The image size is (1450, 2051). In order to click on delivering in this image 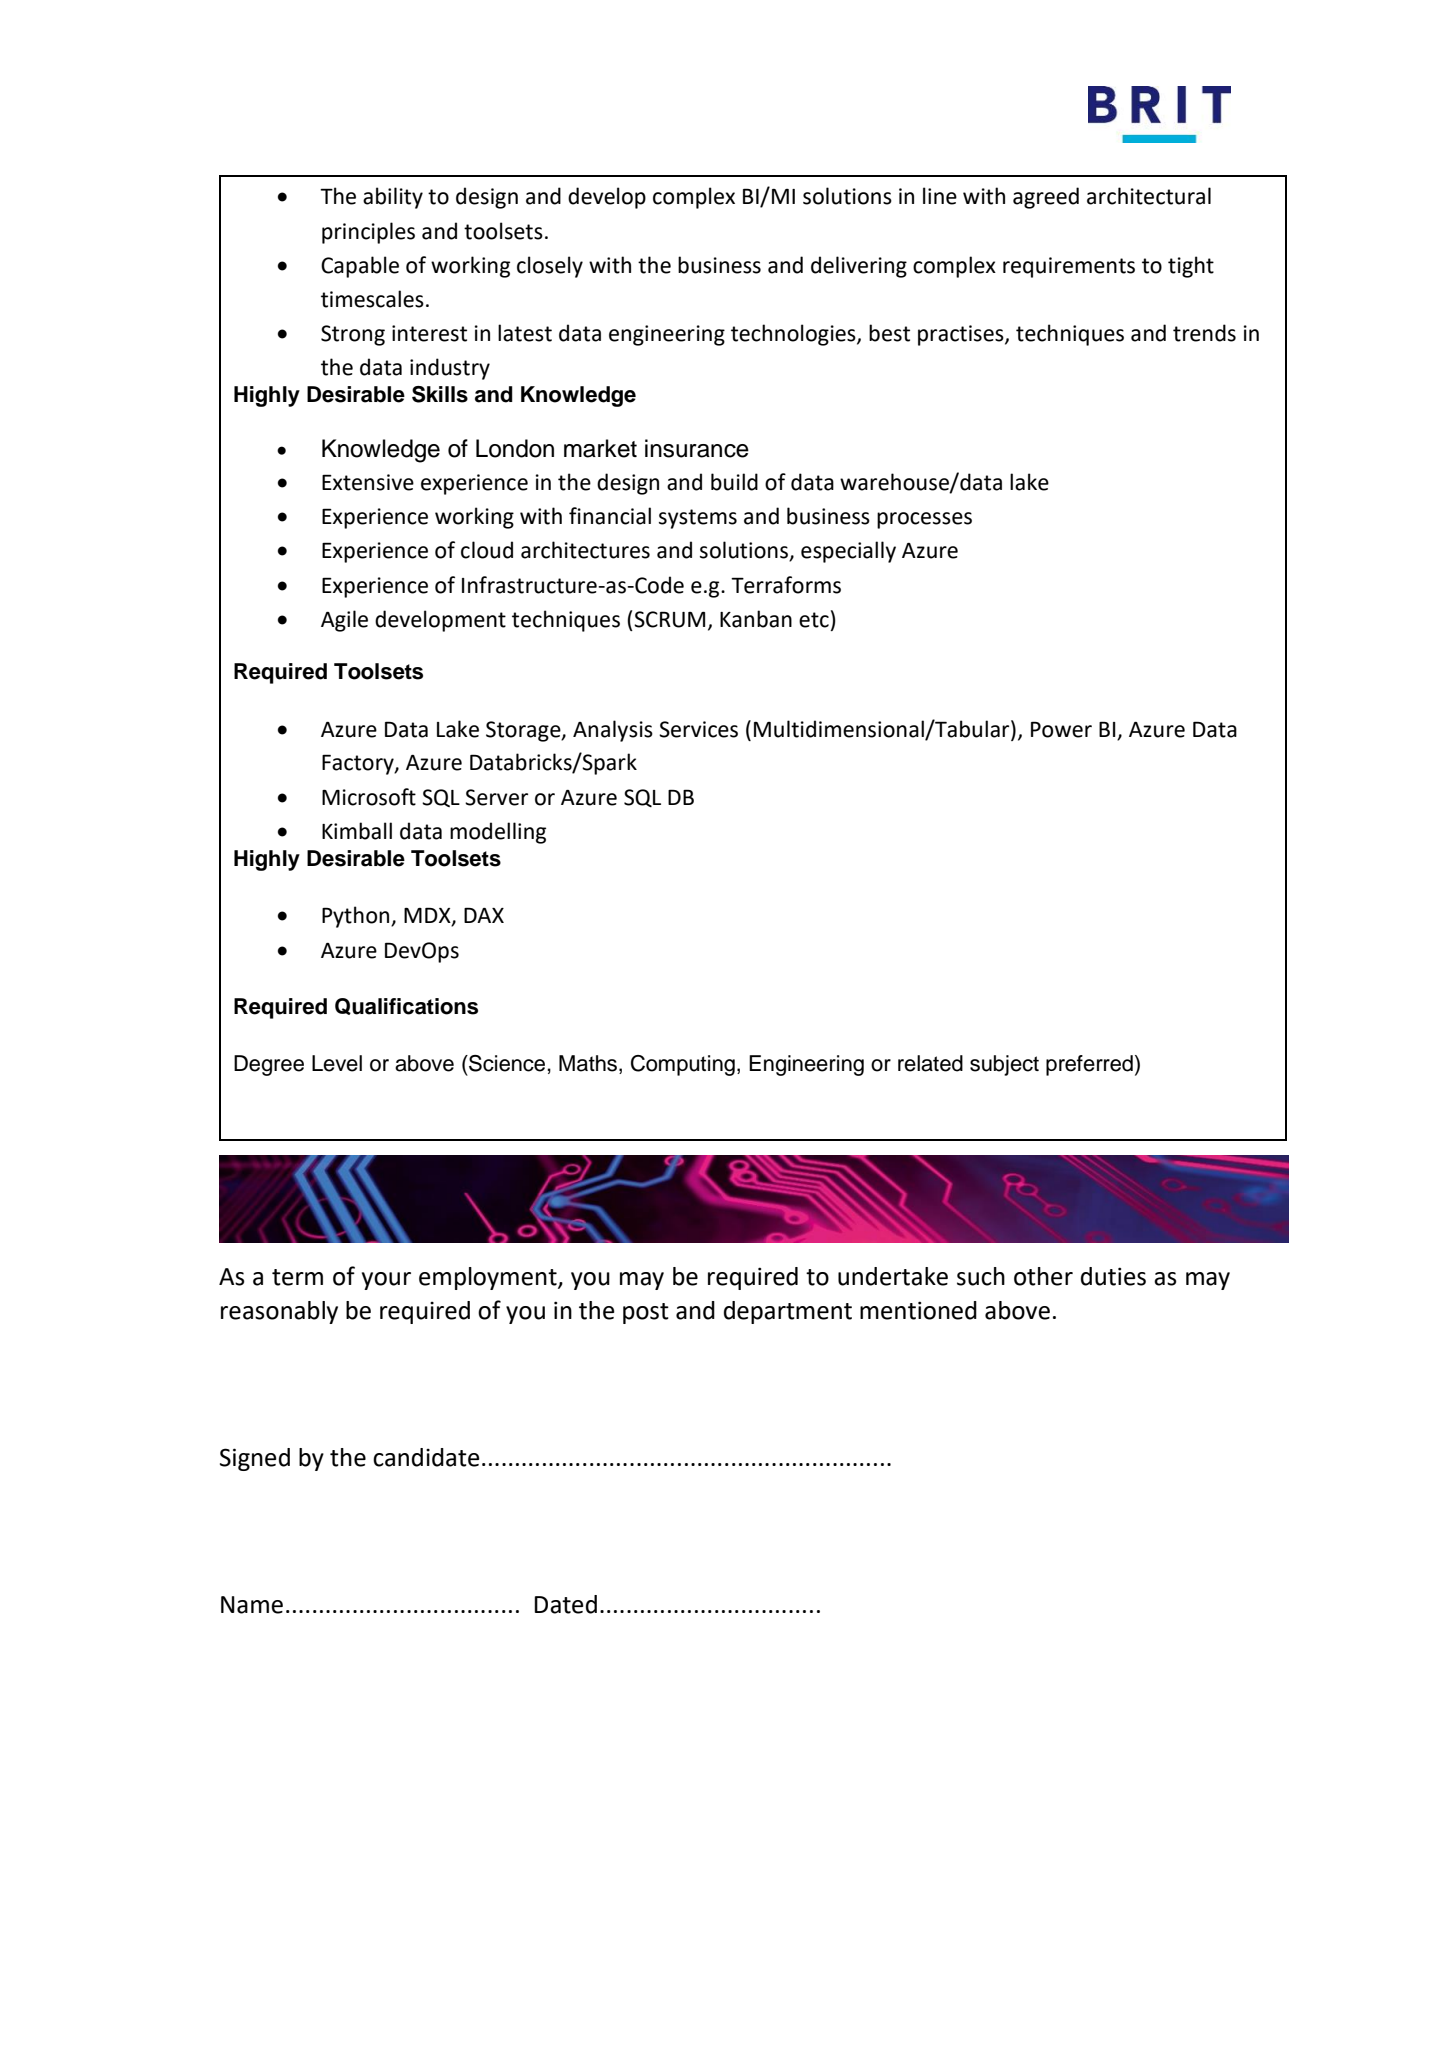, I will do `click(859, 267)`.
